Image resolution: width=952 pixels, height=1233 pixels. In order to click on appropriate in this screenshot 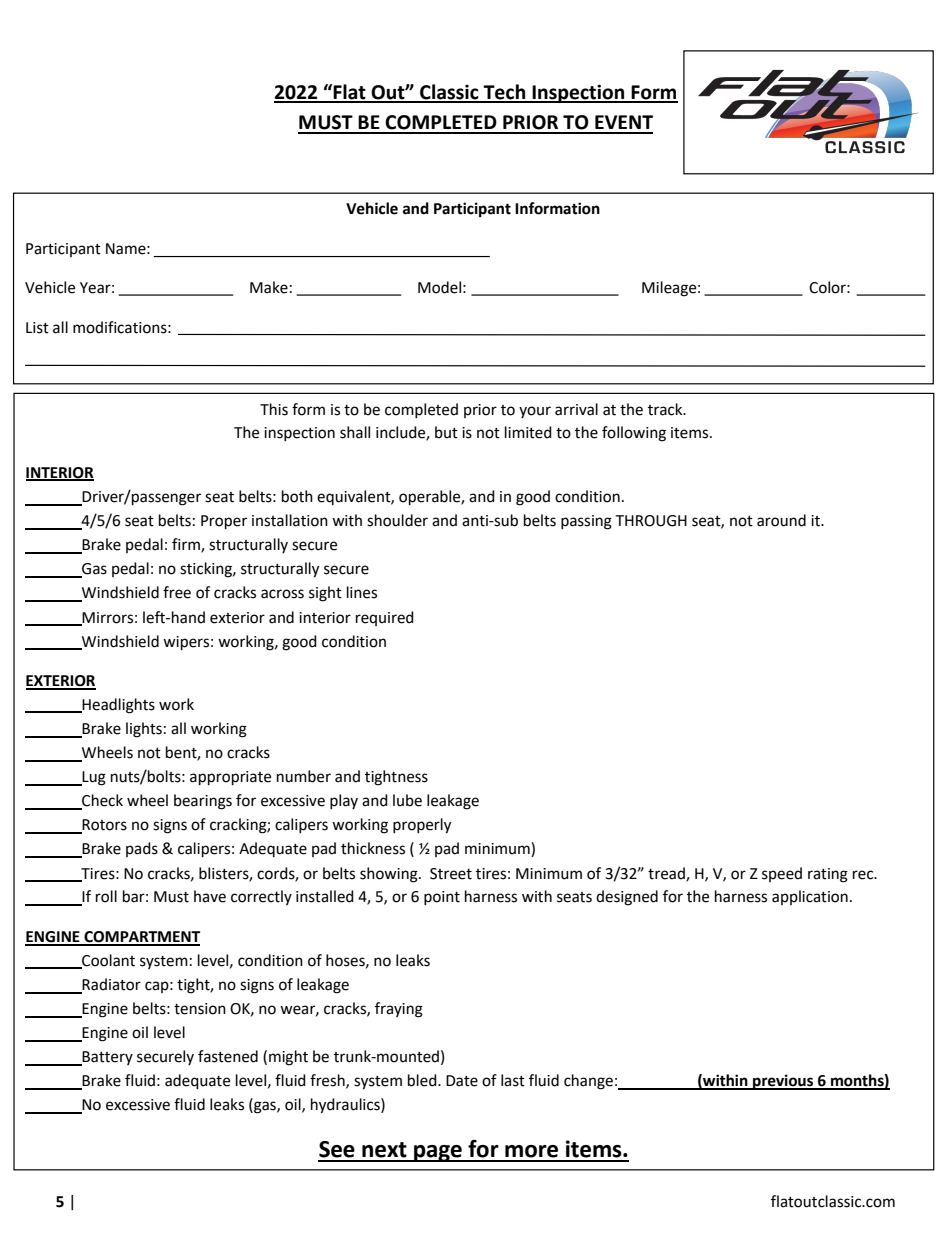, I will do `click(230, 778)`.
